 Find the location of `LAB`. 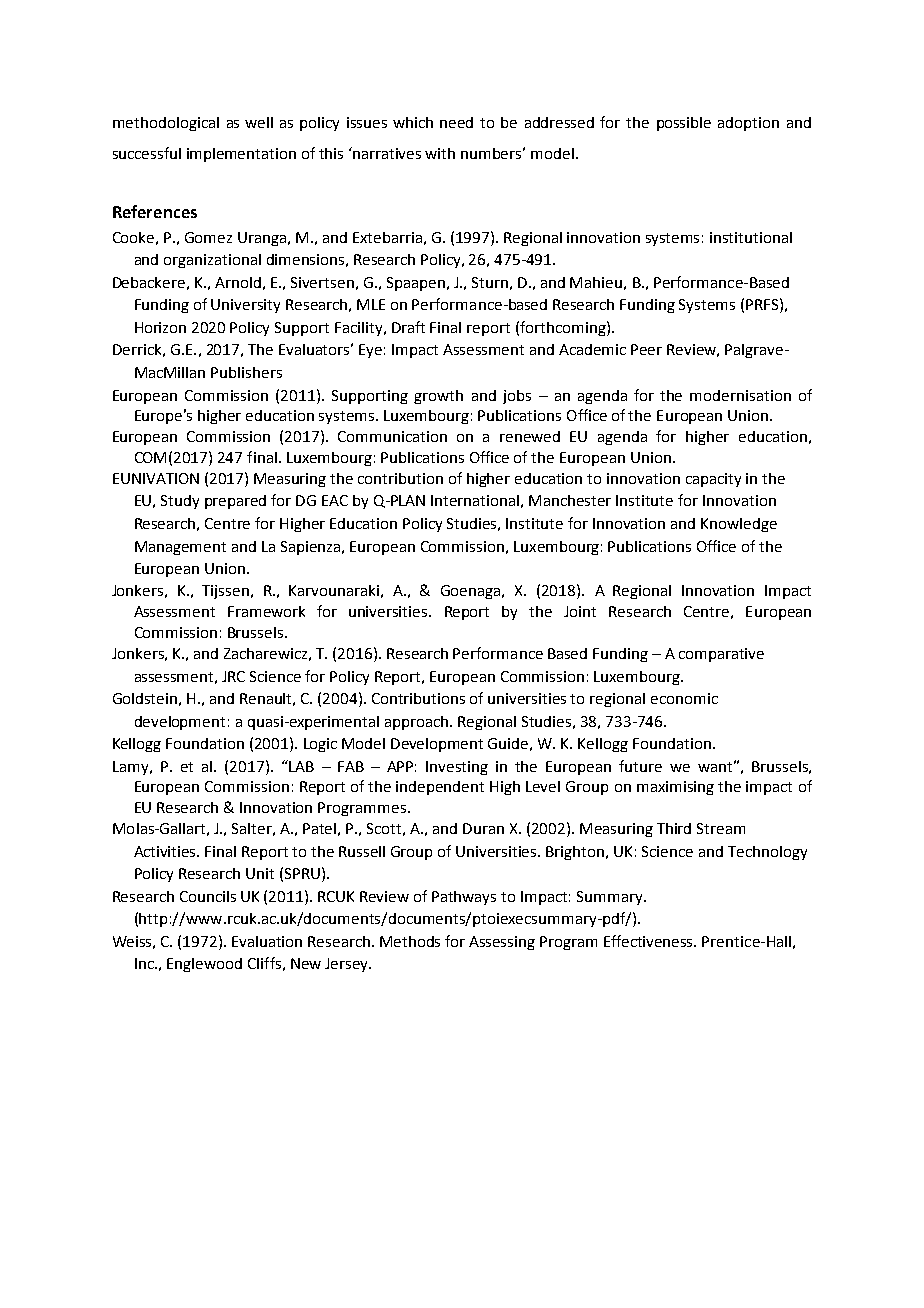

LAB is located at coordinates (300, 766).
